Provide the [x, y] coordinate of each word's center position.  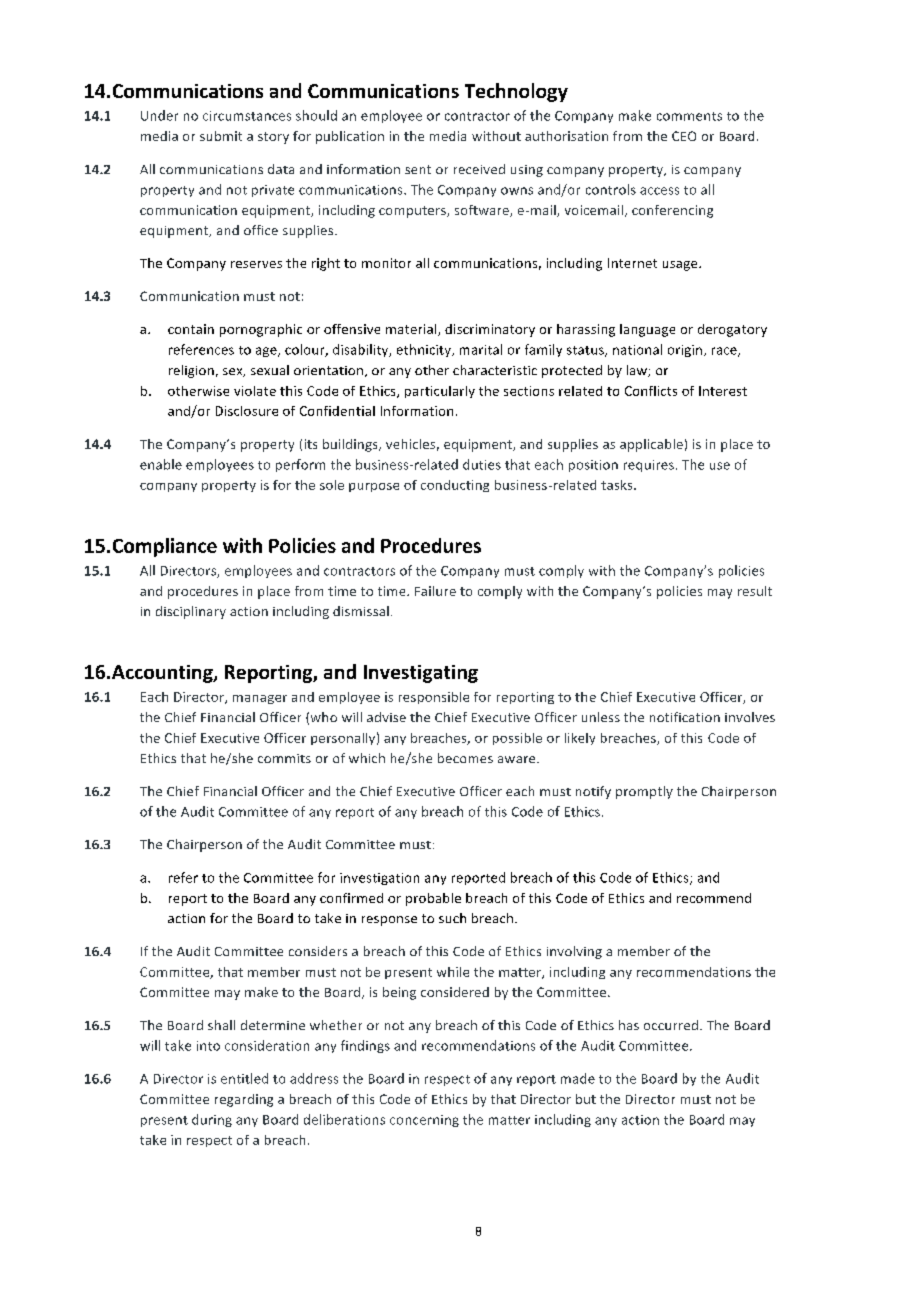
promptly [644, 792]
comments [689, 116]
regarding [244, 1100]
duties [482, 464]
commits [284, 758]
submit [221, 136]
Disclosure [247, 411]
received [479, 169]
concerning [424, 1121]
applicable [651, 445]
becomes [465, 758]
